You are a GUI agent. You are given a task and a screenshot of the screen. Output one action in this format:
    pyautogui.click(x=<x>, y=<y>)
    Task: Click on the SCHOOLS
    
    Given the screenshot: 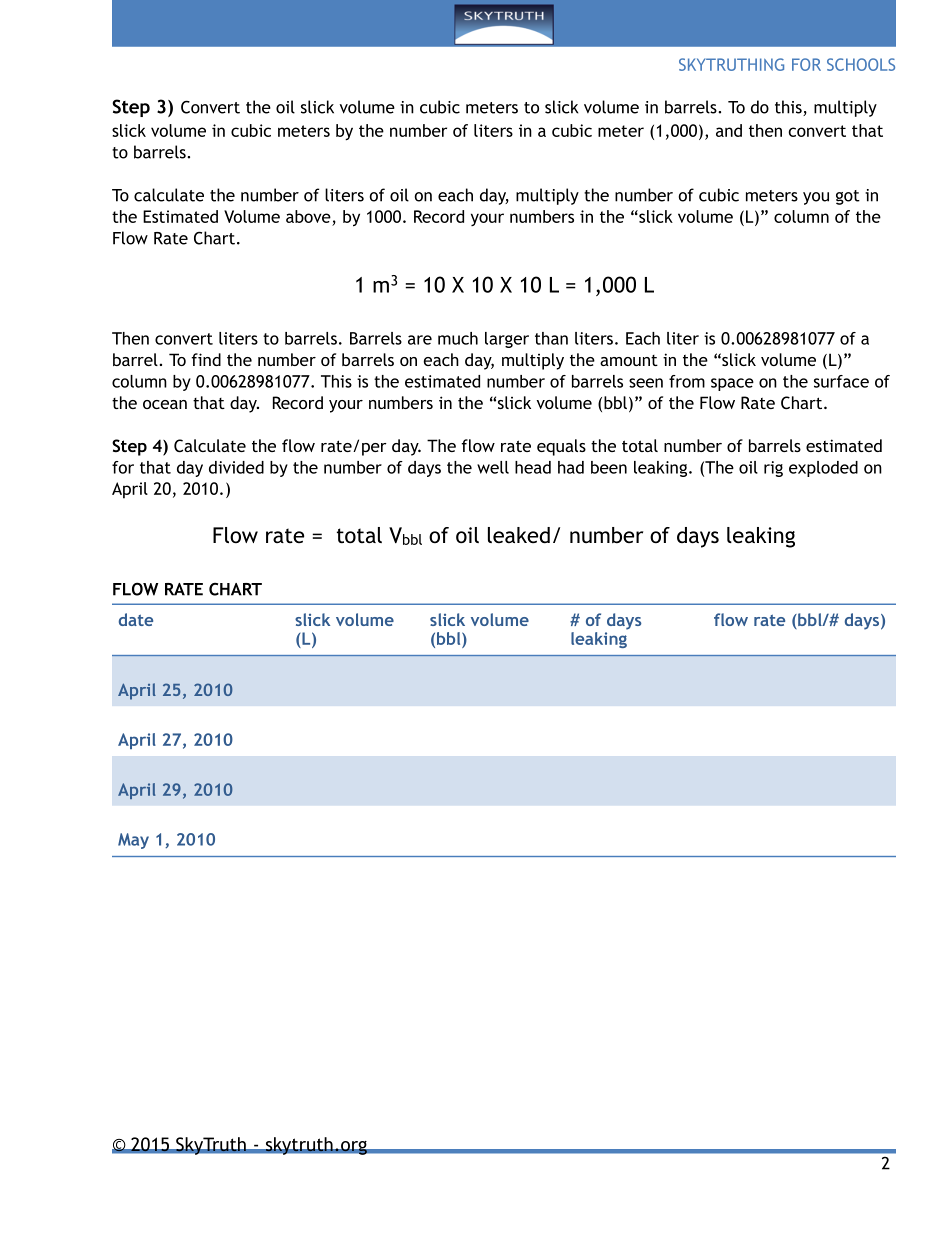 What is the action you would take?
    pyautogui.click(x=861, y=64)
